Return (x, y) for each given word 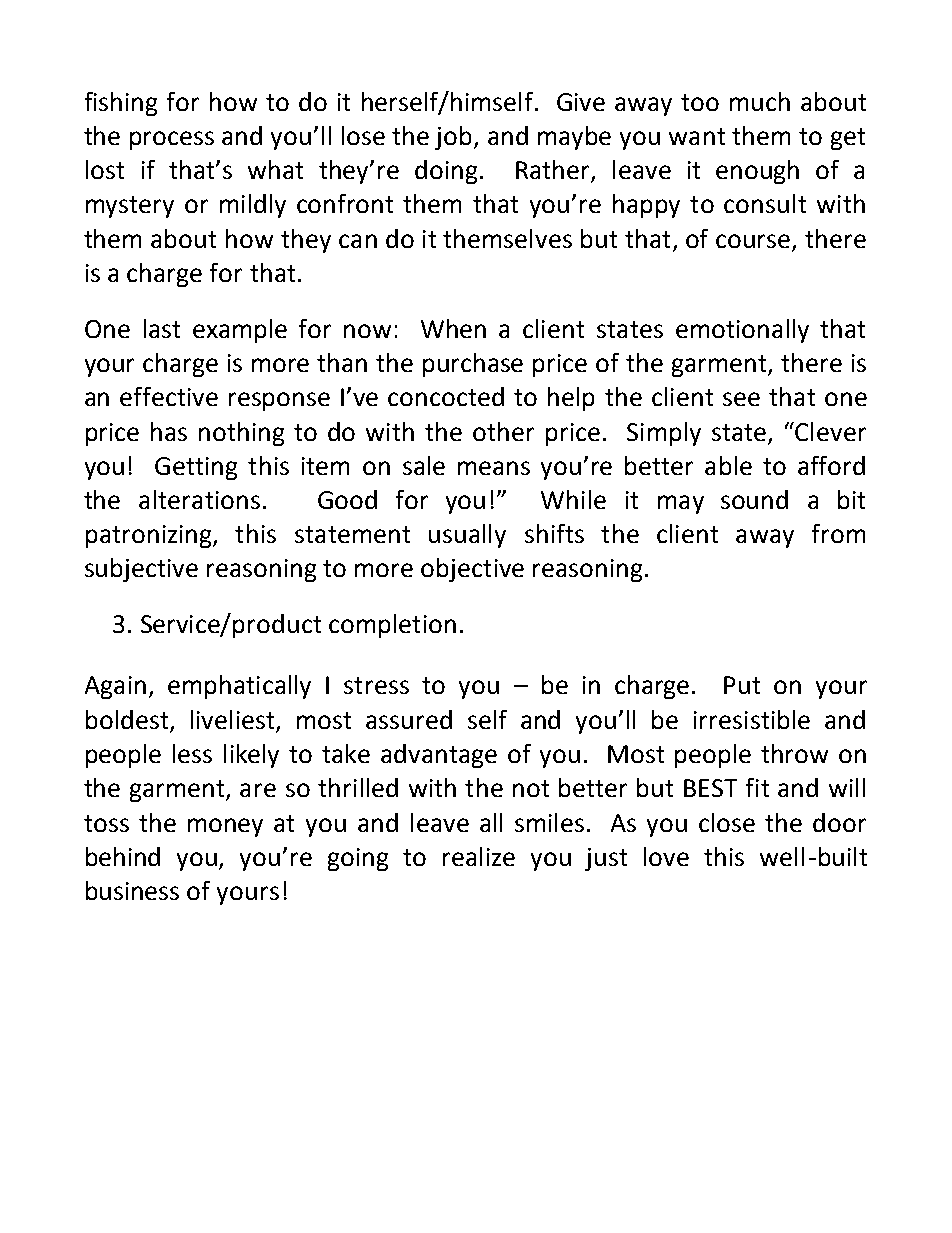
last (162, 328)
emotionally (742, 331)
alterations (199, 499)
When (453, 328)
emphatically (239, 687)
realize (479, 856)
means (494, 468)
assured (409, 719)
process (172, 140)
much (760, 101)
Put (742, 685)
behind (123, 856)
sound (754, 499)
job (455, 138)
